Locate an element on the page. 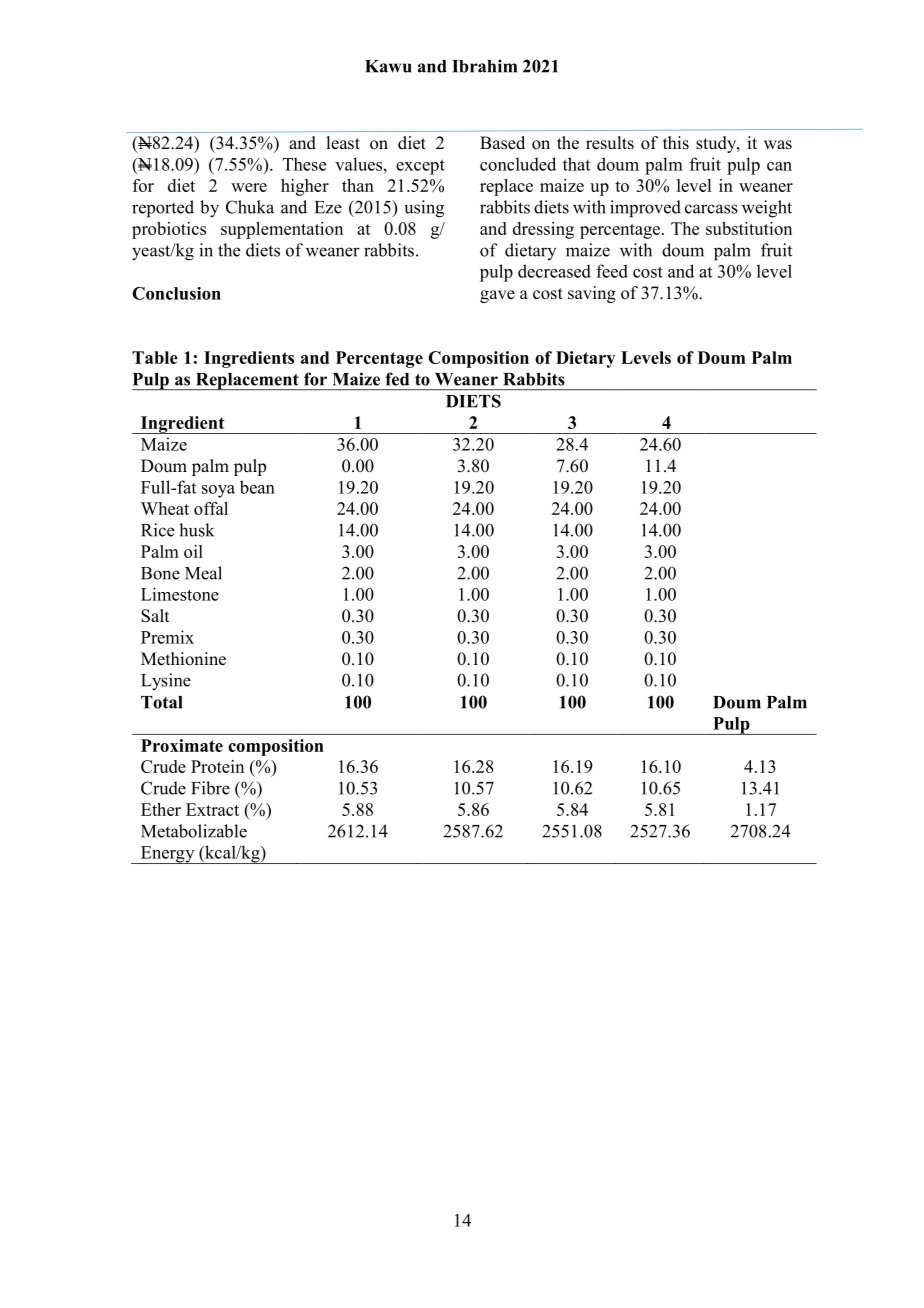 Image resolution: width=924 pixels, height=1308 pixels. Protein is located at coordinates (217, 766).
